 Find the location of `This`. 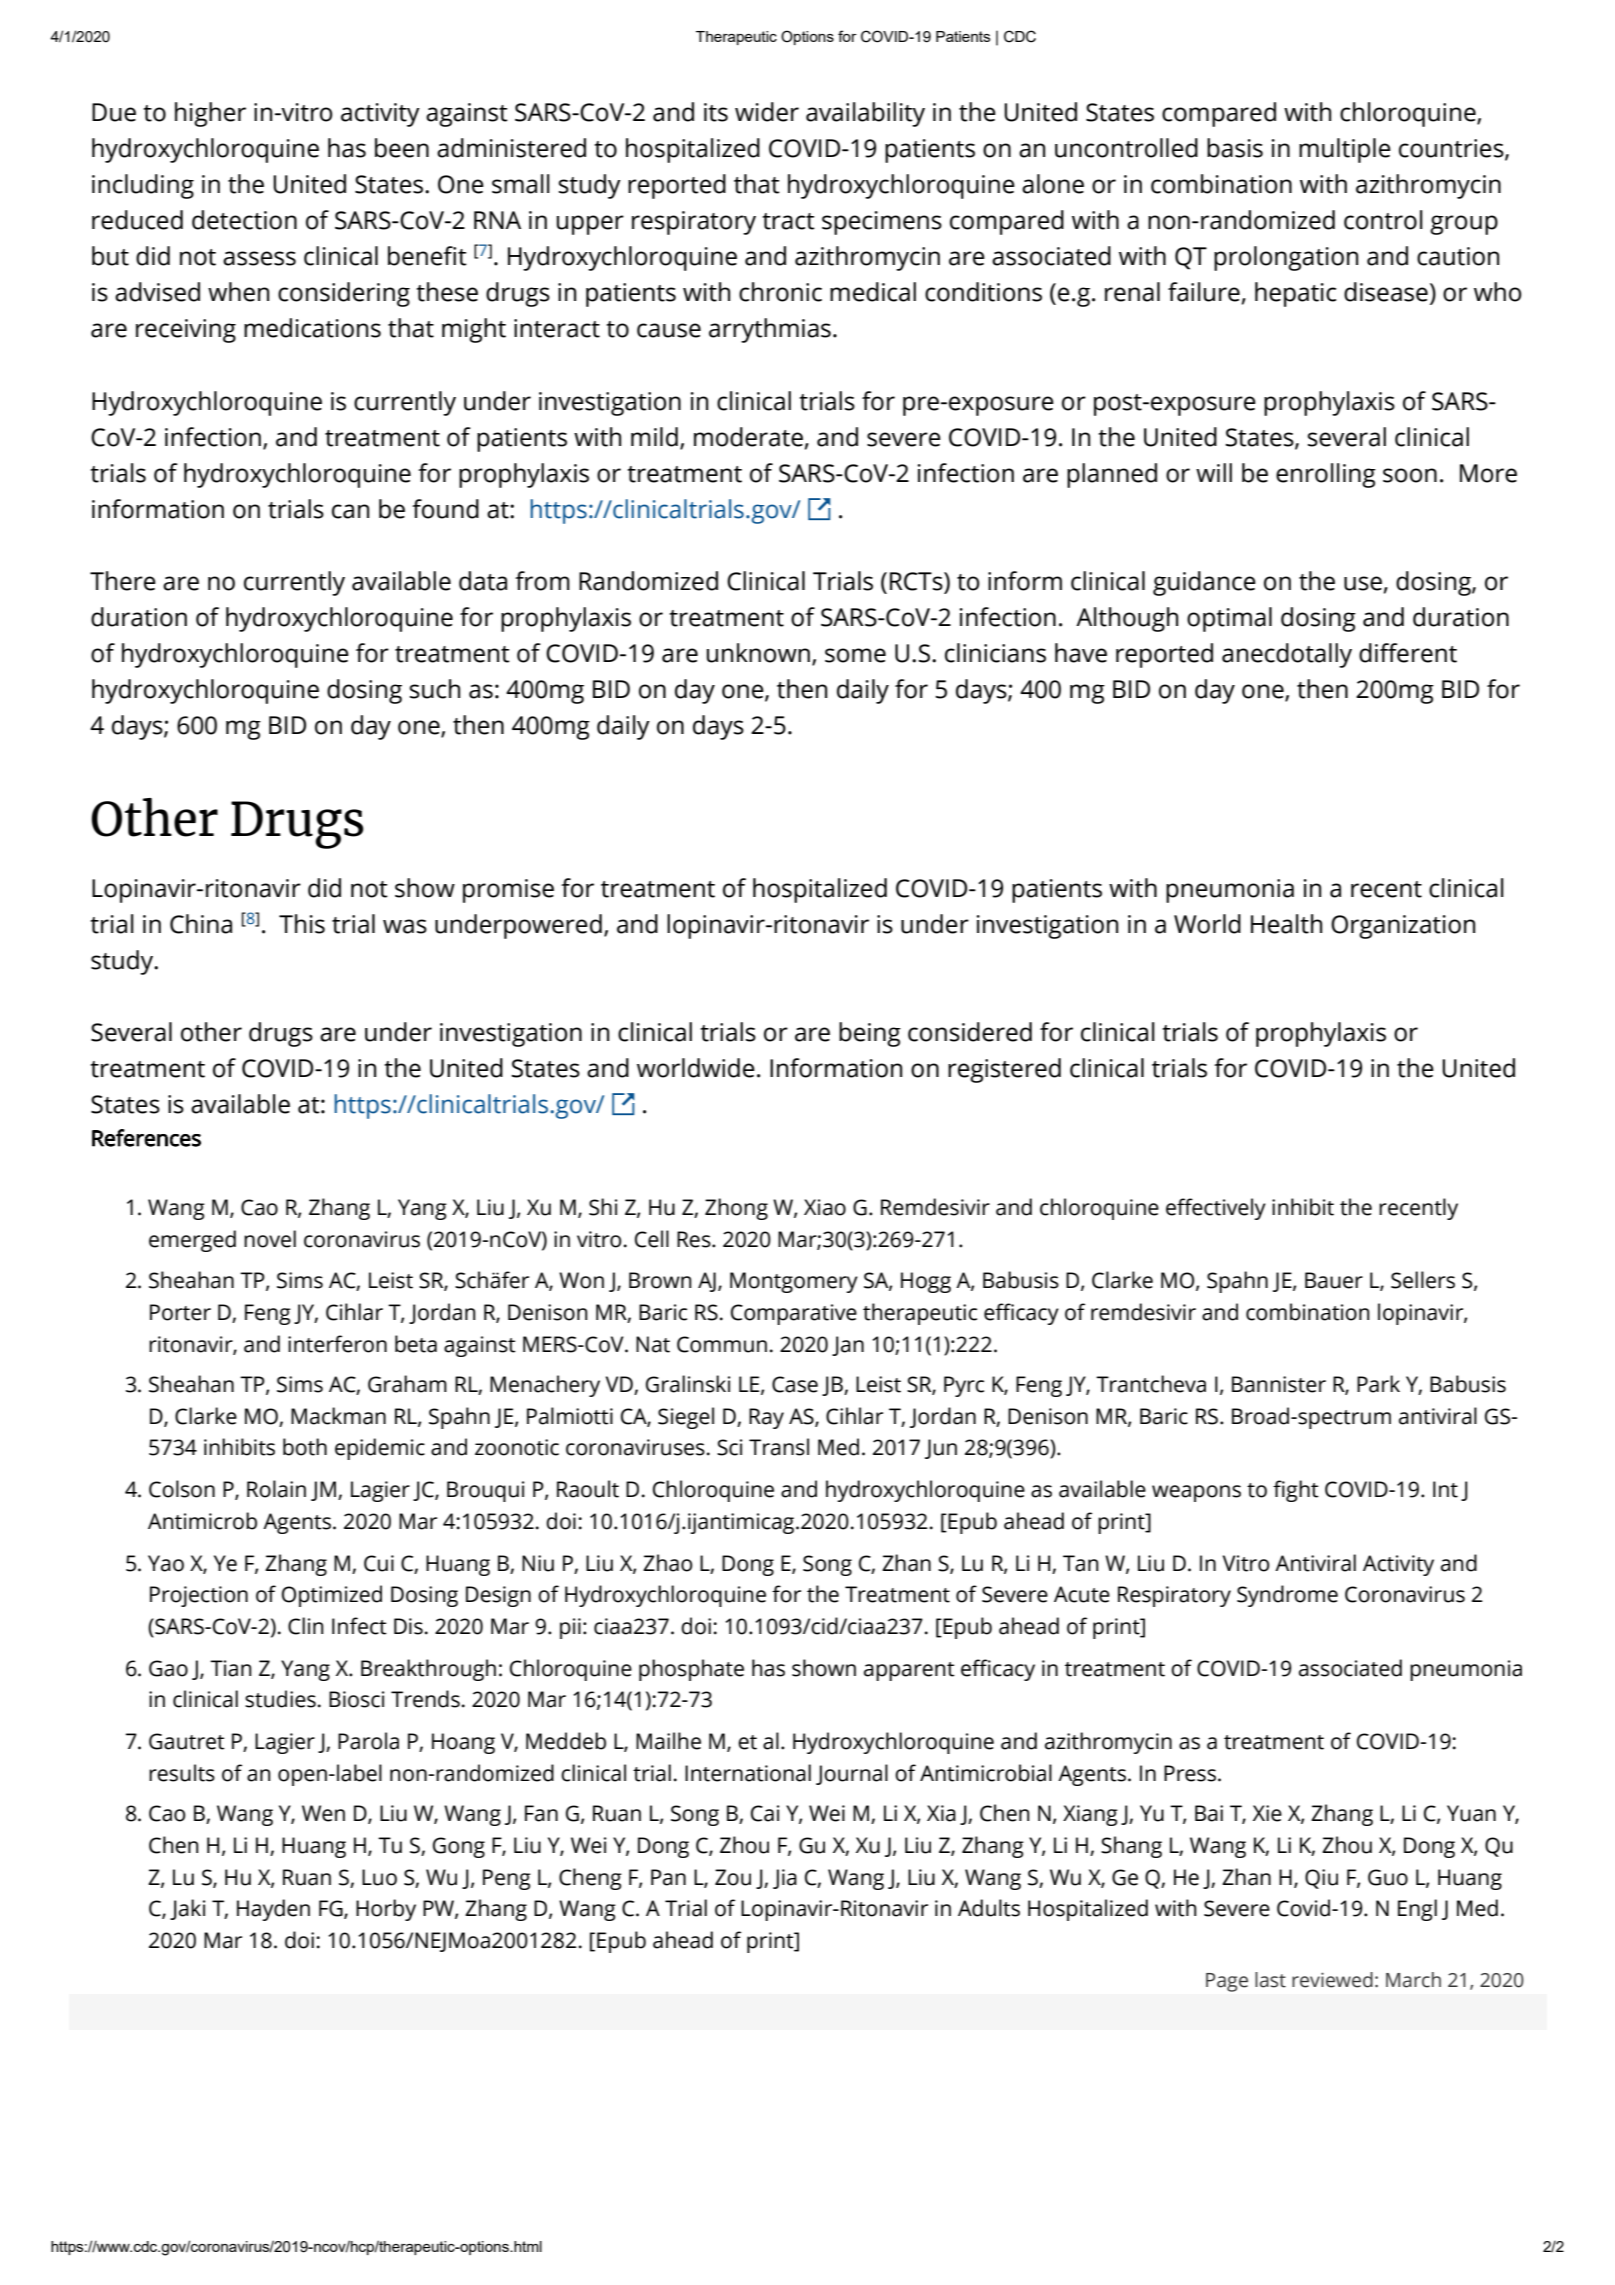

This is located at coordinates (302, 924).
